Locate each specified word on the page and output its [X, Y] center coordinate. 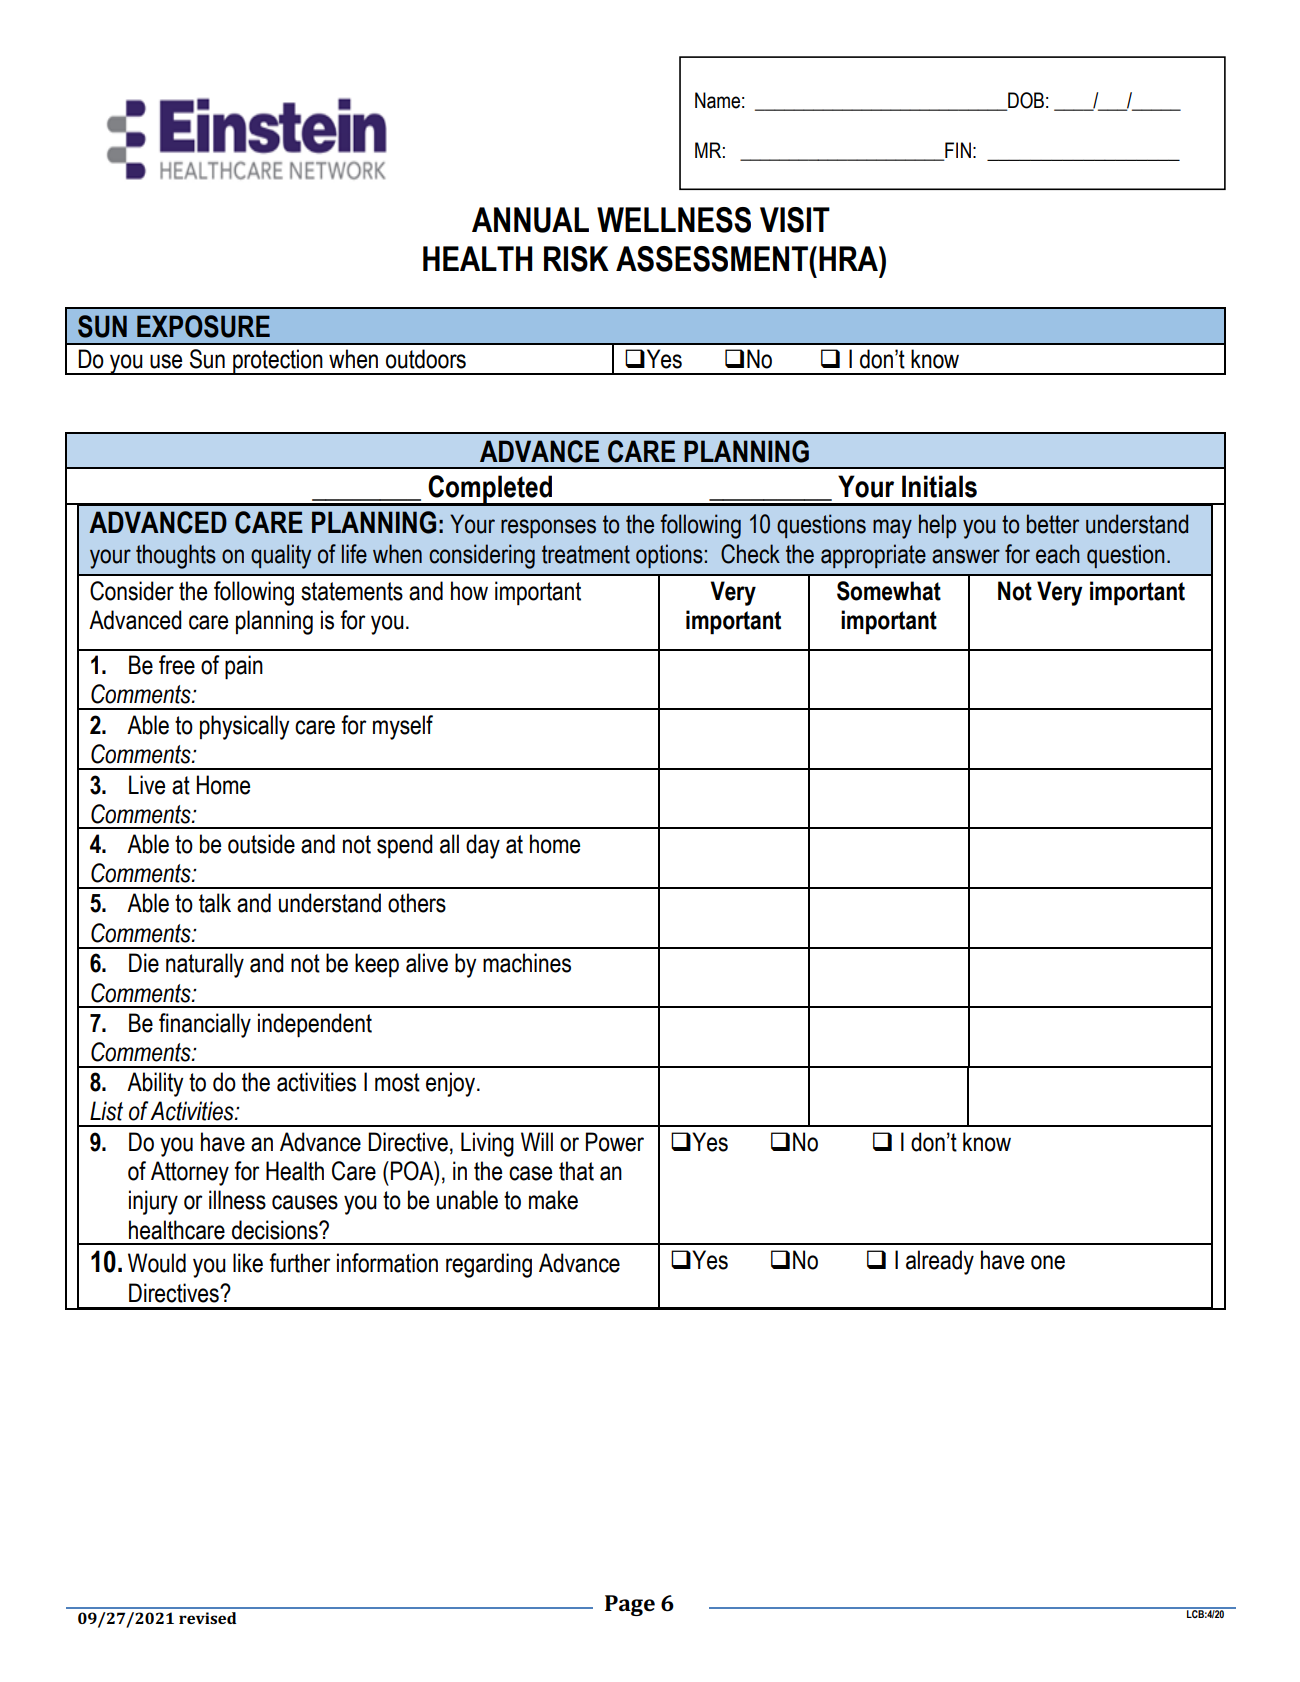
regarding [489, 1265]
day [483, 846]
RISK [576, 259]
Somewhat [889, 591]
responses [548, 528]
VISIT [795, 220]
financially [205, 1025]
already [940, 1262]
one [1048, 1262]
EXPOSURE [203, 326]
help [937, 526]
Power [615, 1142]
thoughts [176, 556]
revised [207, 1618]
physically [245, 727]
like [248, 1263]
